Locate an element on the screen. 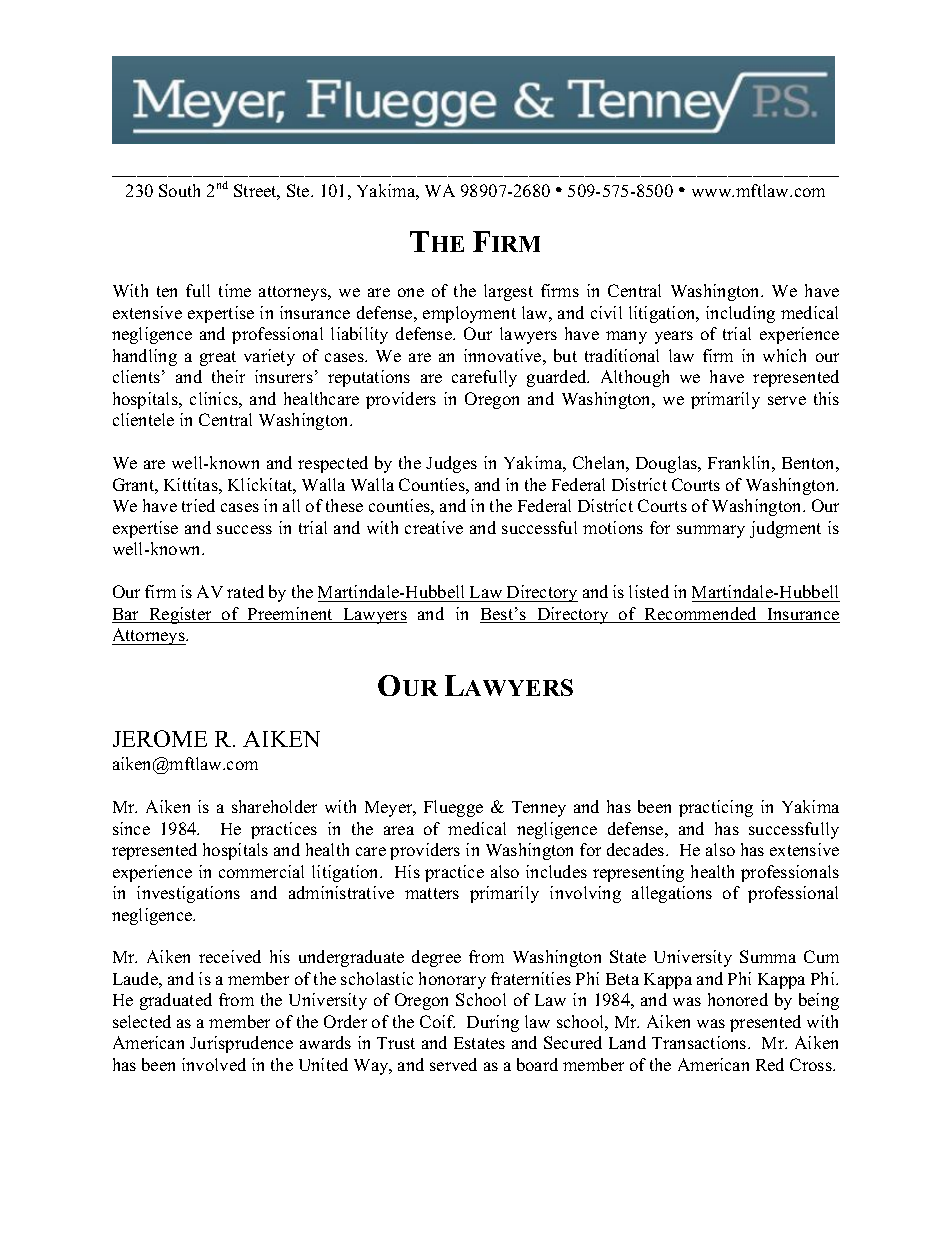 This screenshot has width=952, height=1233. Recommended is located at coordinates (701, 615).
